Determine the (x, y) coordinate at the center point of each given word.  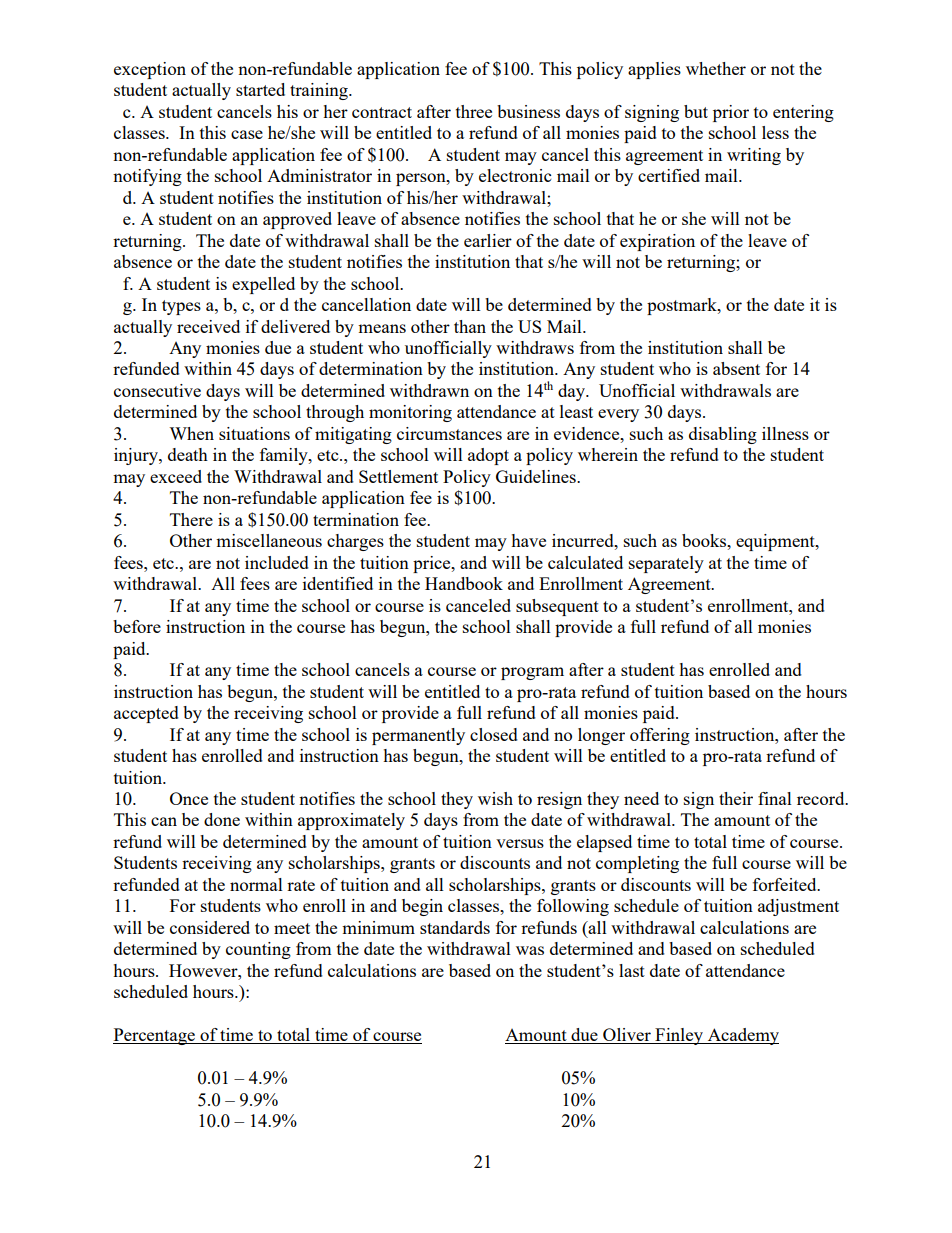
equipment (776, 542)
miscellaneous (269, 540)
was (530, 950)
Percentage (155, 1036)
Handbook (464, 583)
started (260, 89)
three (474, 111)
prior (731, 113)
